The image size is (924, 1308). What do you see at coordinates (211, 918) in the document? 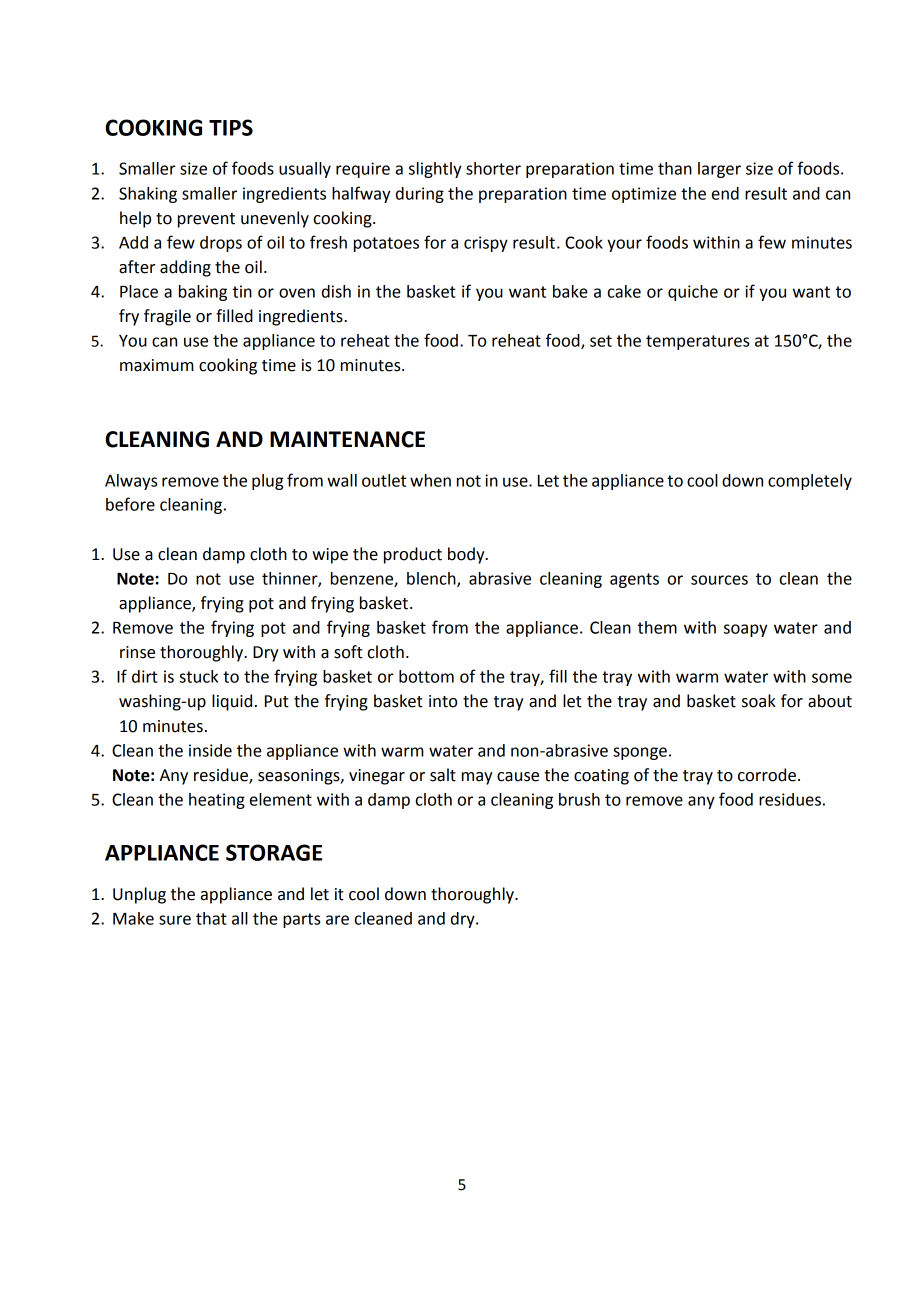
I see `that` at bounding box center [211, 918].
